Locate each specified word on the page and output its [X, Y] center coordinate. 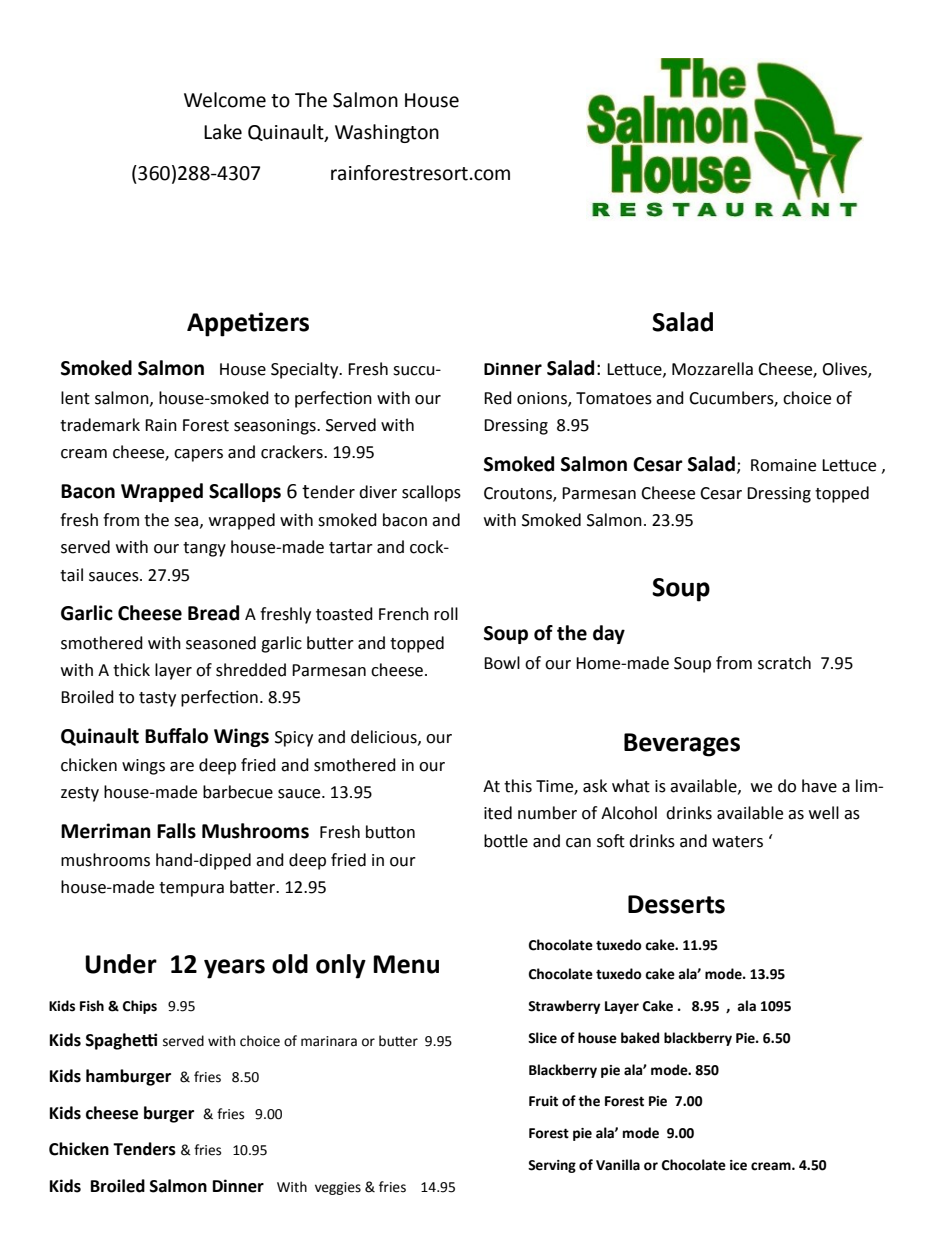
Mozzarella [712, 369]
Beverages [682, 745]
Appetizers [248, 324]
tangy [204, 549]
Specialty [306, 370]
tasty [157, 699]
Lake [223, 132]
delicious [385, 737]
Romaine [783, 465]
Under [121, 964]
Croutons [519, 494]
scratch [784, 663]
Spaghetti [121, 1041]
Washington [387, 133]
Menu [406, 964]
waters [737, 842]
